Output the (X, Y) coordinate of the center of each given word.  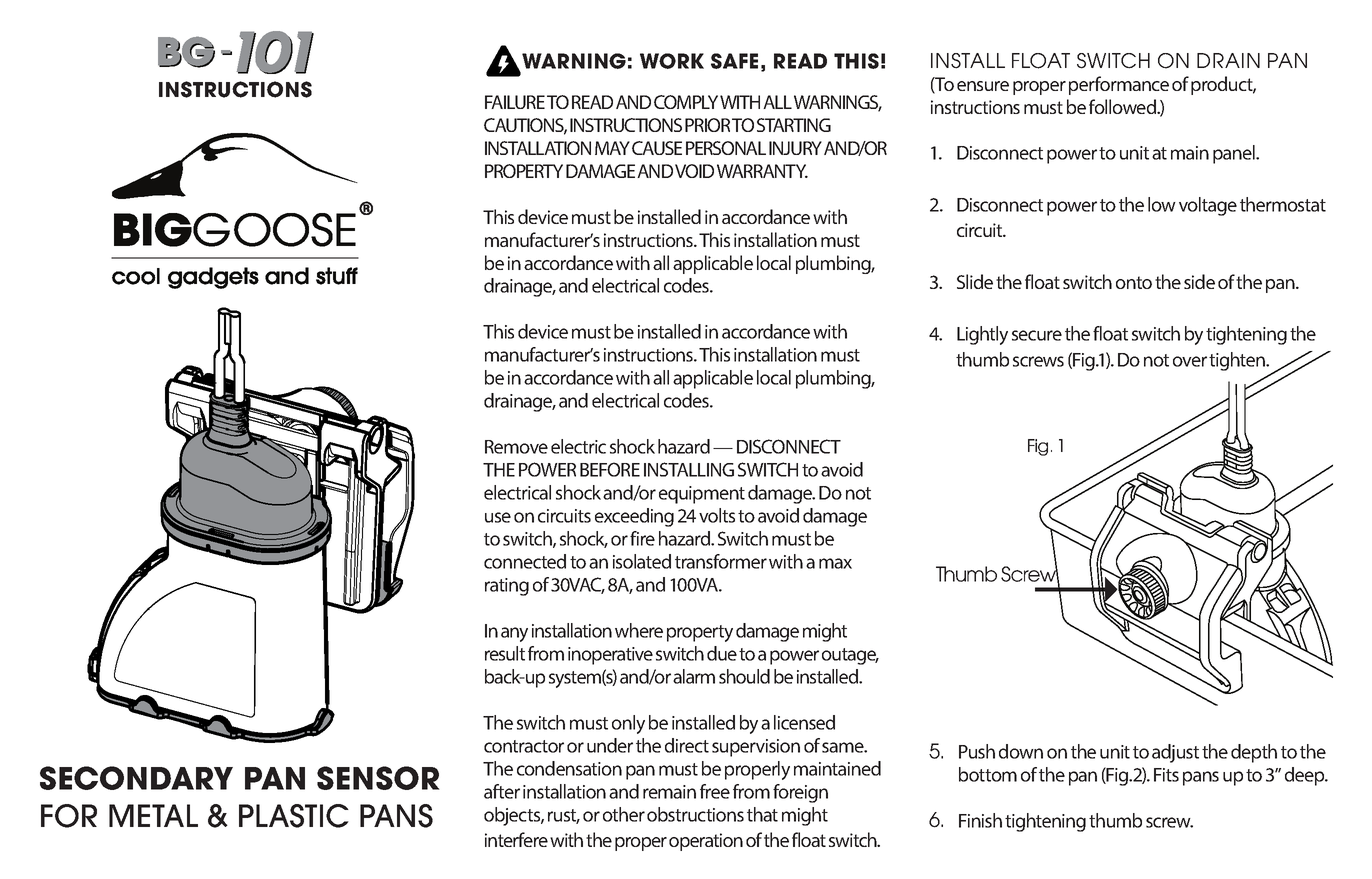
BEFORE (610, 469)
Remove (516, 447)
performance (1119, 85)
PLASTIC (294, 816)
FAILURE (515, 102)
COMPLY (686, 102)
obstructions (695, 814)
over (1190, 361)
